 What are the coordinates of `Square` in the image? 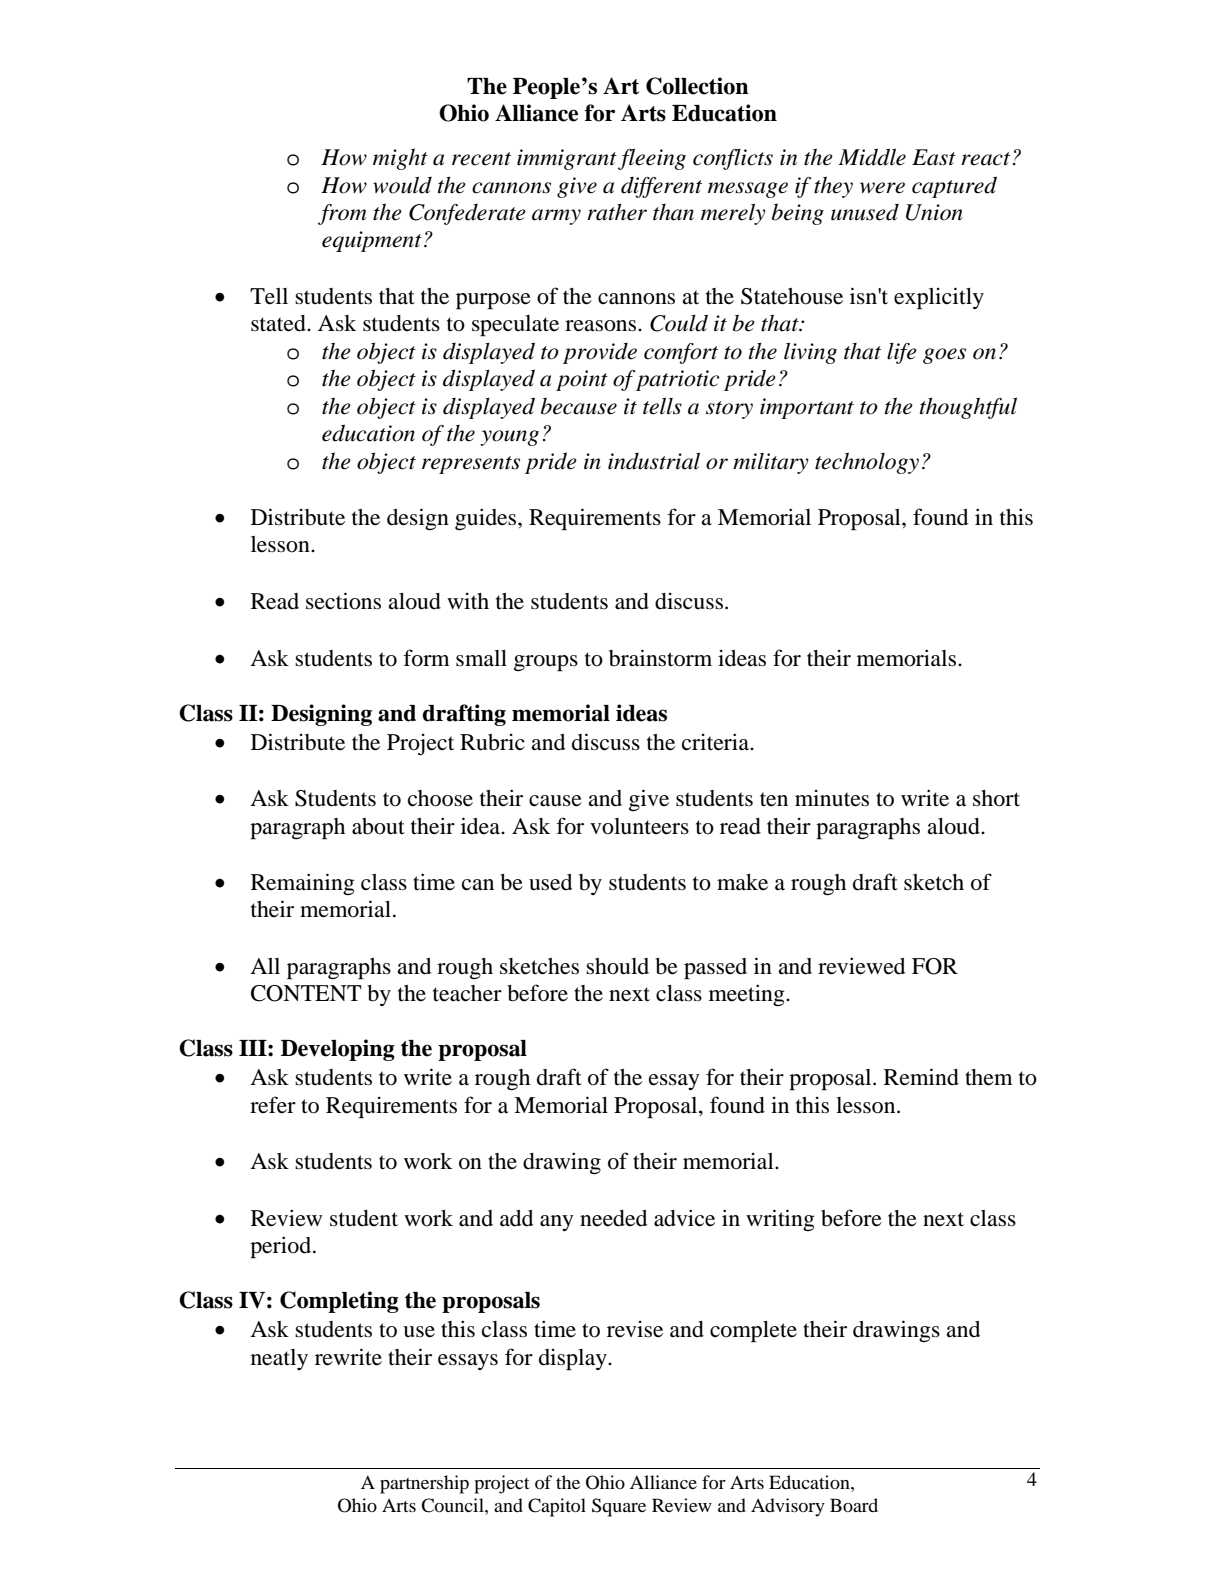 It's located at (619, 1507).
